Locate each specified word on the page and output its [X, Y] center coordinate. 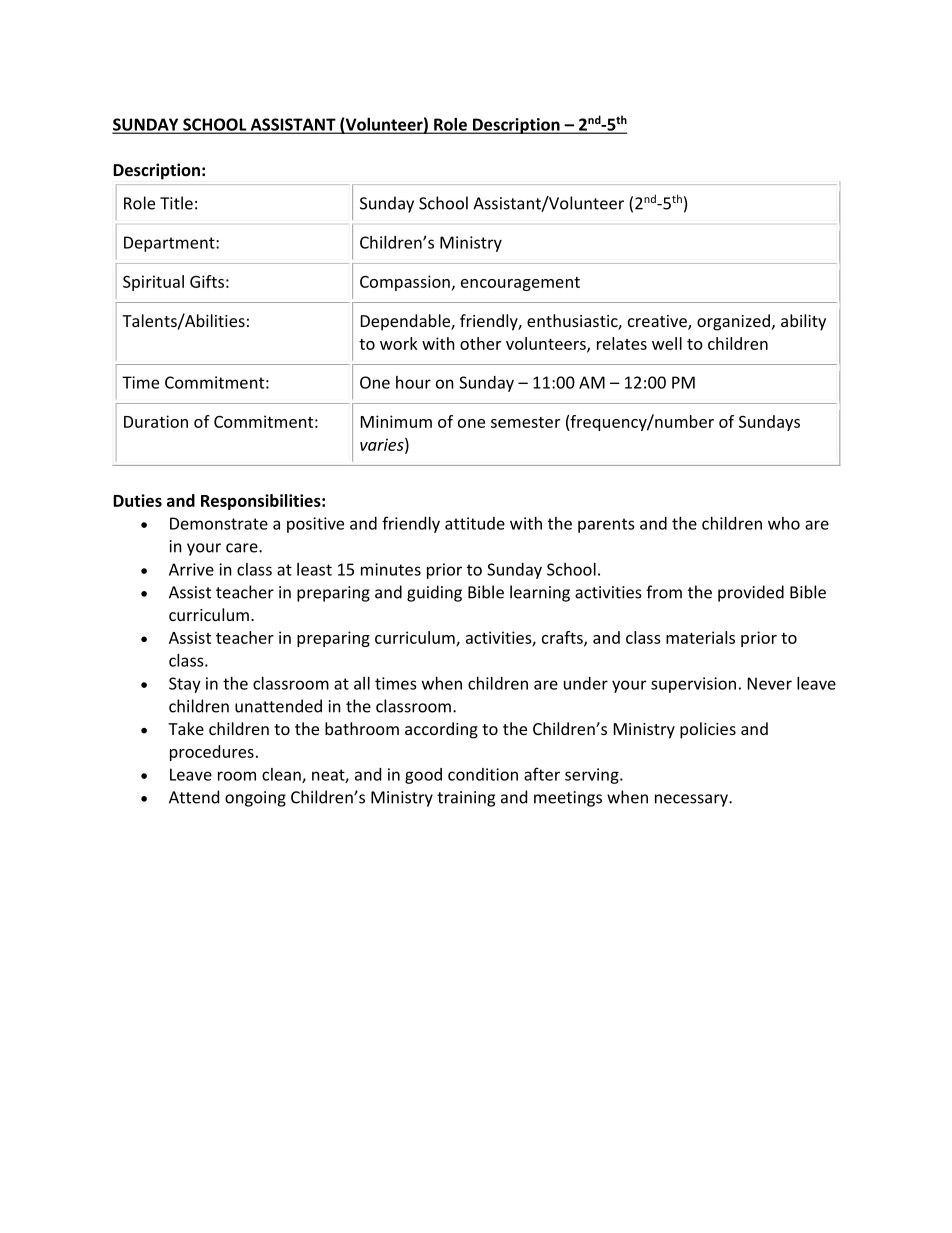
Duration [156, 421]
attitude [475, 523]
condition [483, 774]
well [667, 343]
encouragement [520, 284]
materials [700, 637]
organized [733, 322]
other [480, 343]
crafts [563, 638]
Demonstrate [219, 523]
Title [176, 203]
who [784, 523]
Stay [185, 685]
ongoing [255, 799]
